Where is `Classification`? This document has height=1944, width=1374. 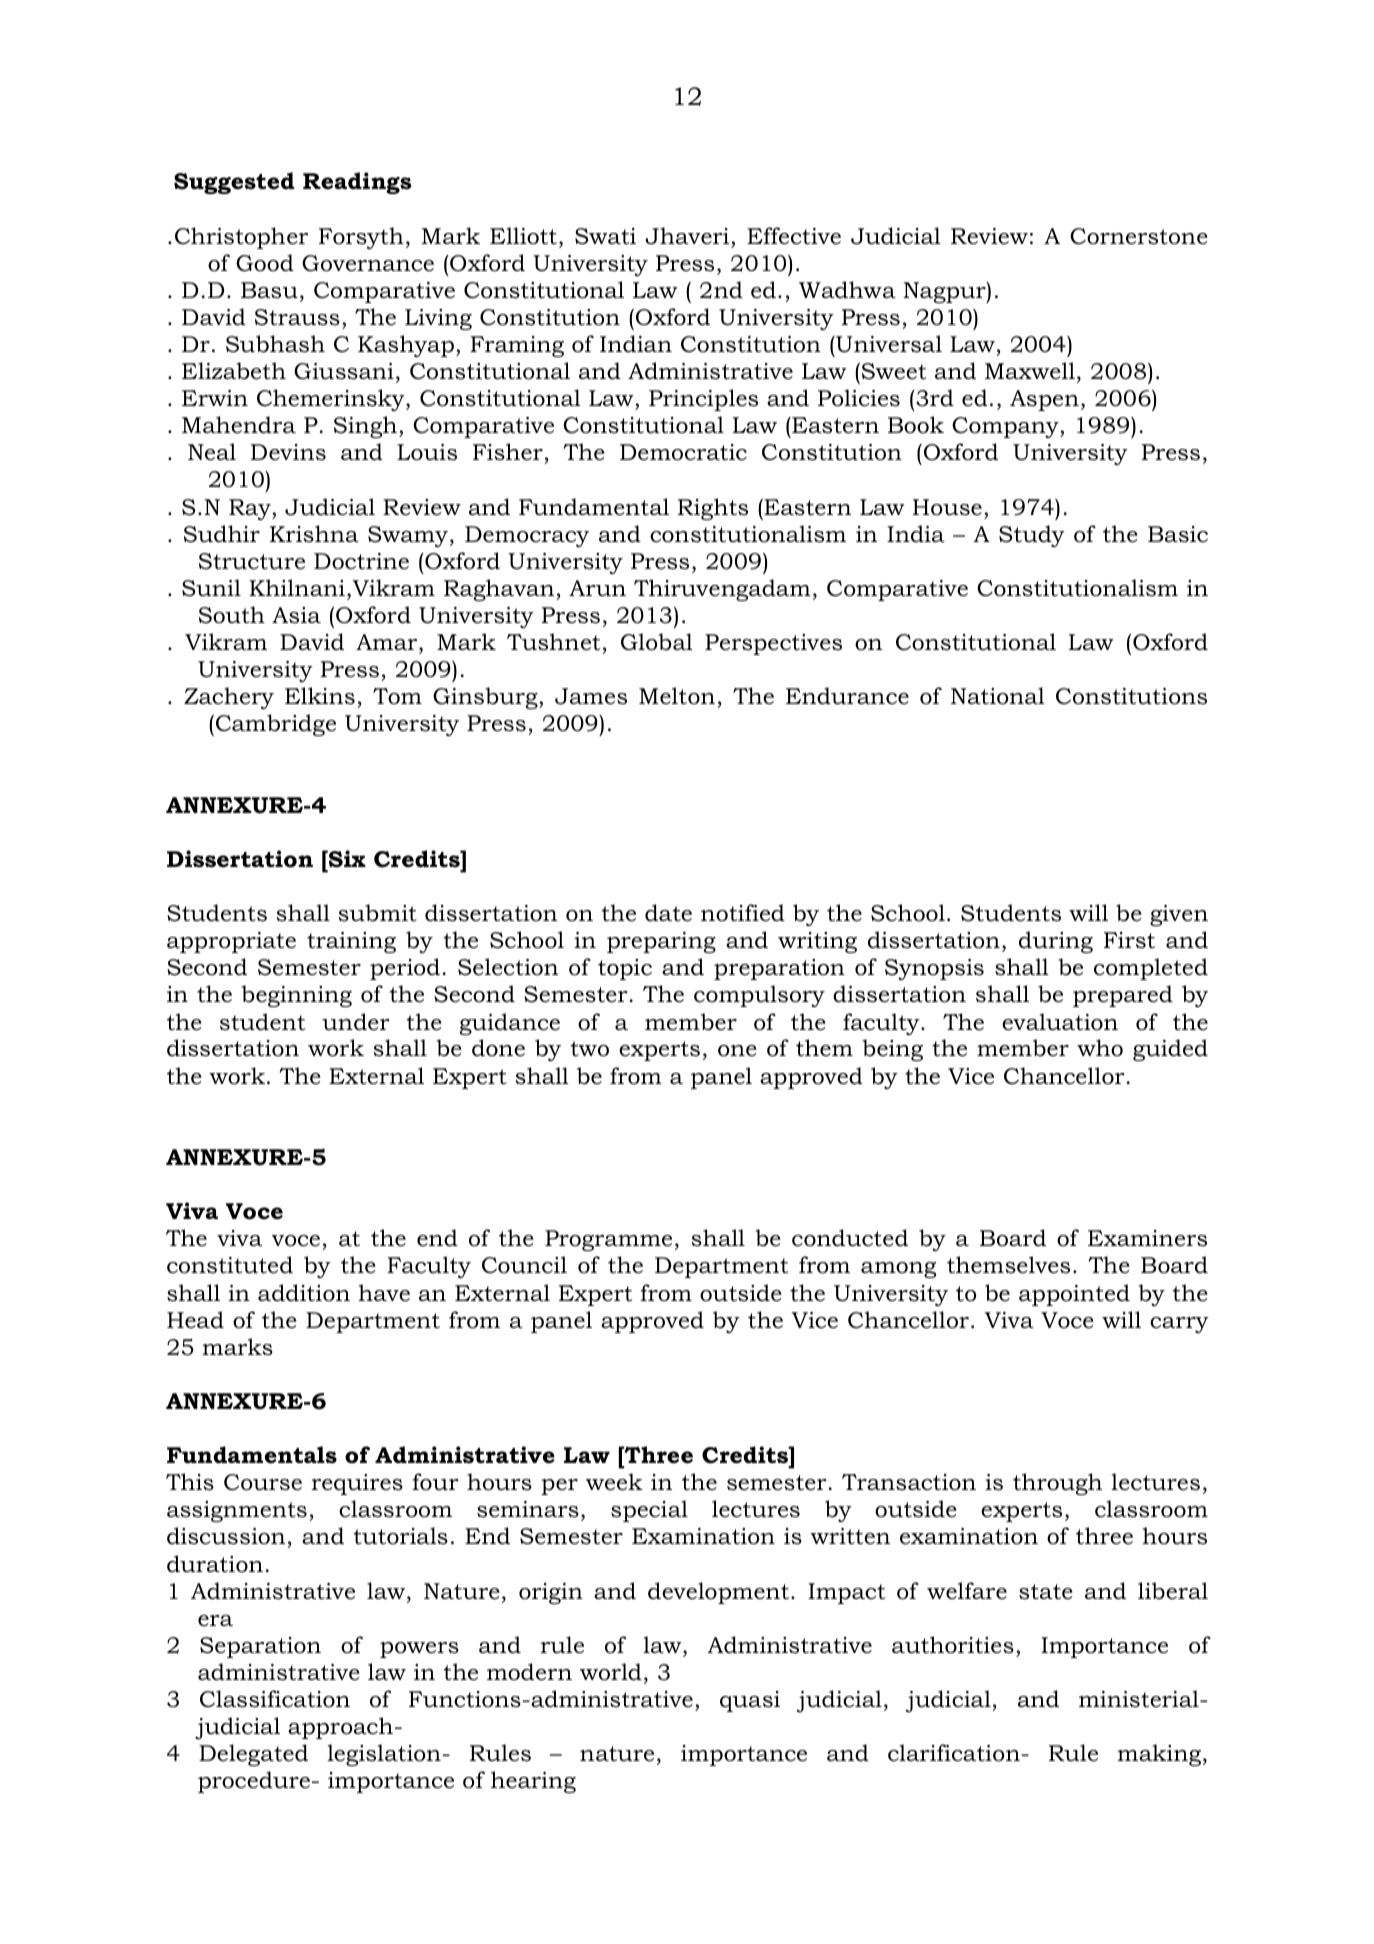 Classification is located at coordinates (275, 1699).
